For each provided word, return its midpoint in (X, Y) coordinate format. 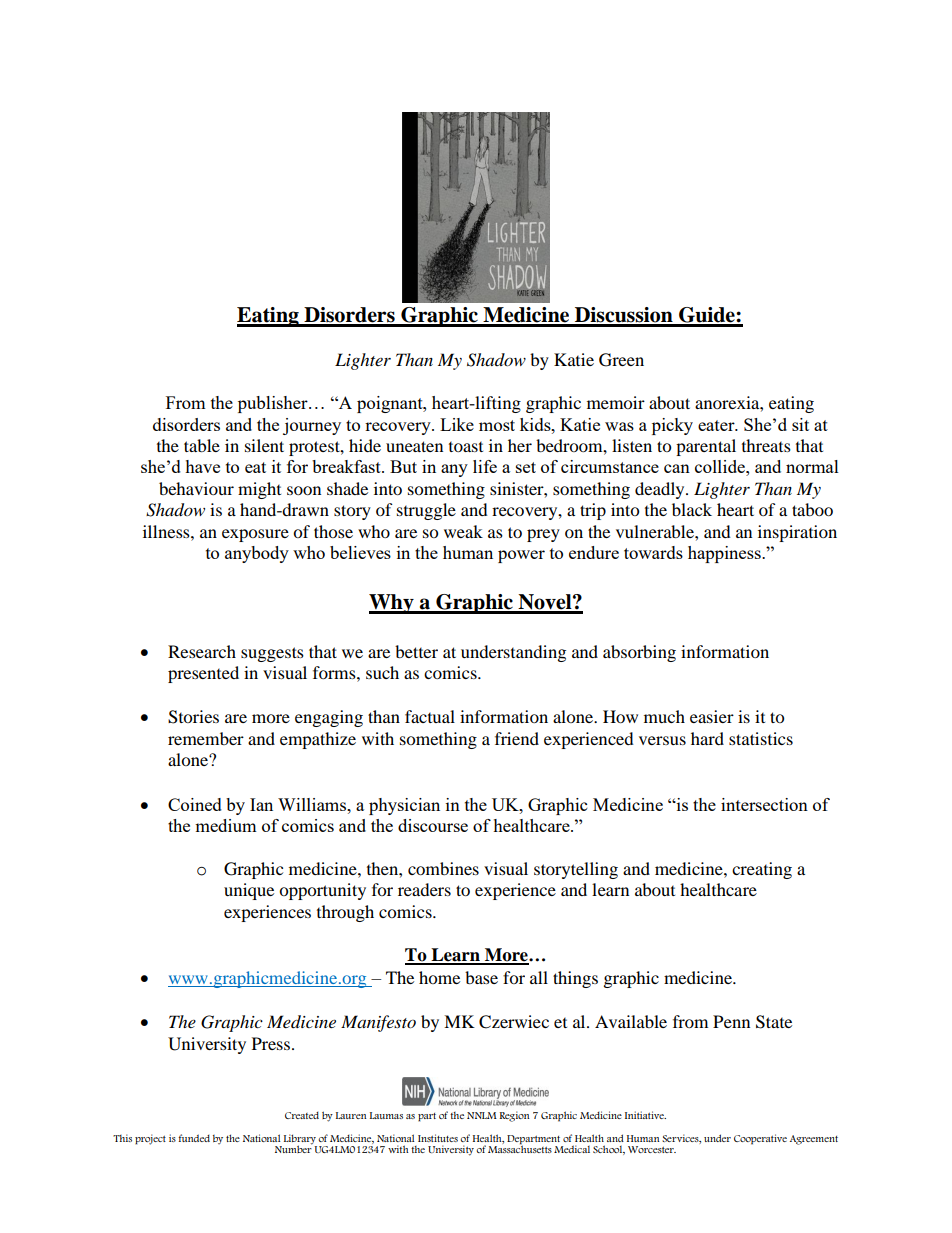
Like (457, 424)
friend (517, 738)
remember (206, 738)
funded (194, 1138)
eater (717, 425)
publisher (274, 404)
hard (707, 738)
